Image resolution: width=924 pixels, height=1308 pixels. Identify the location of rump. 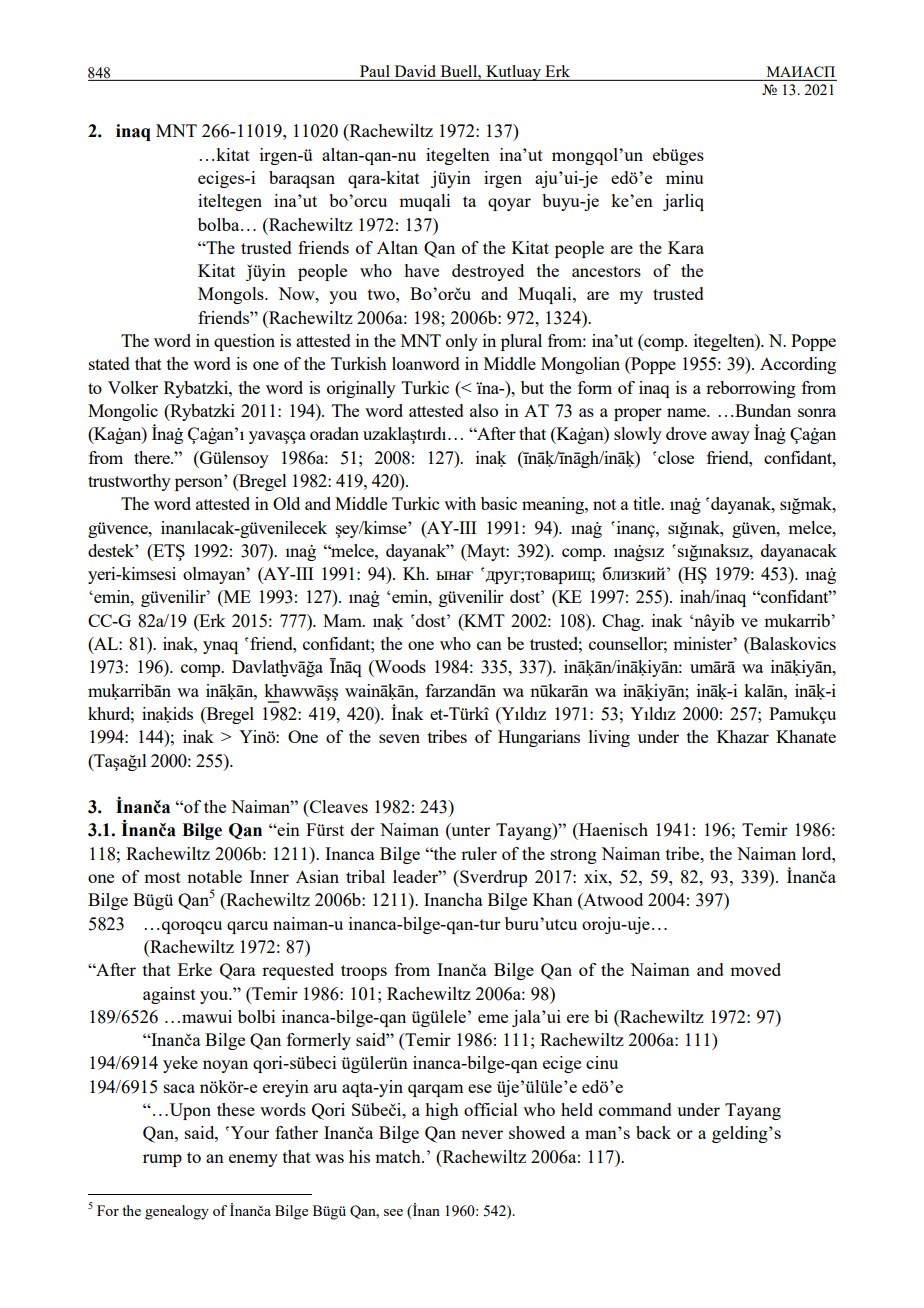
(162, 1160).
